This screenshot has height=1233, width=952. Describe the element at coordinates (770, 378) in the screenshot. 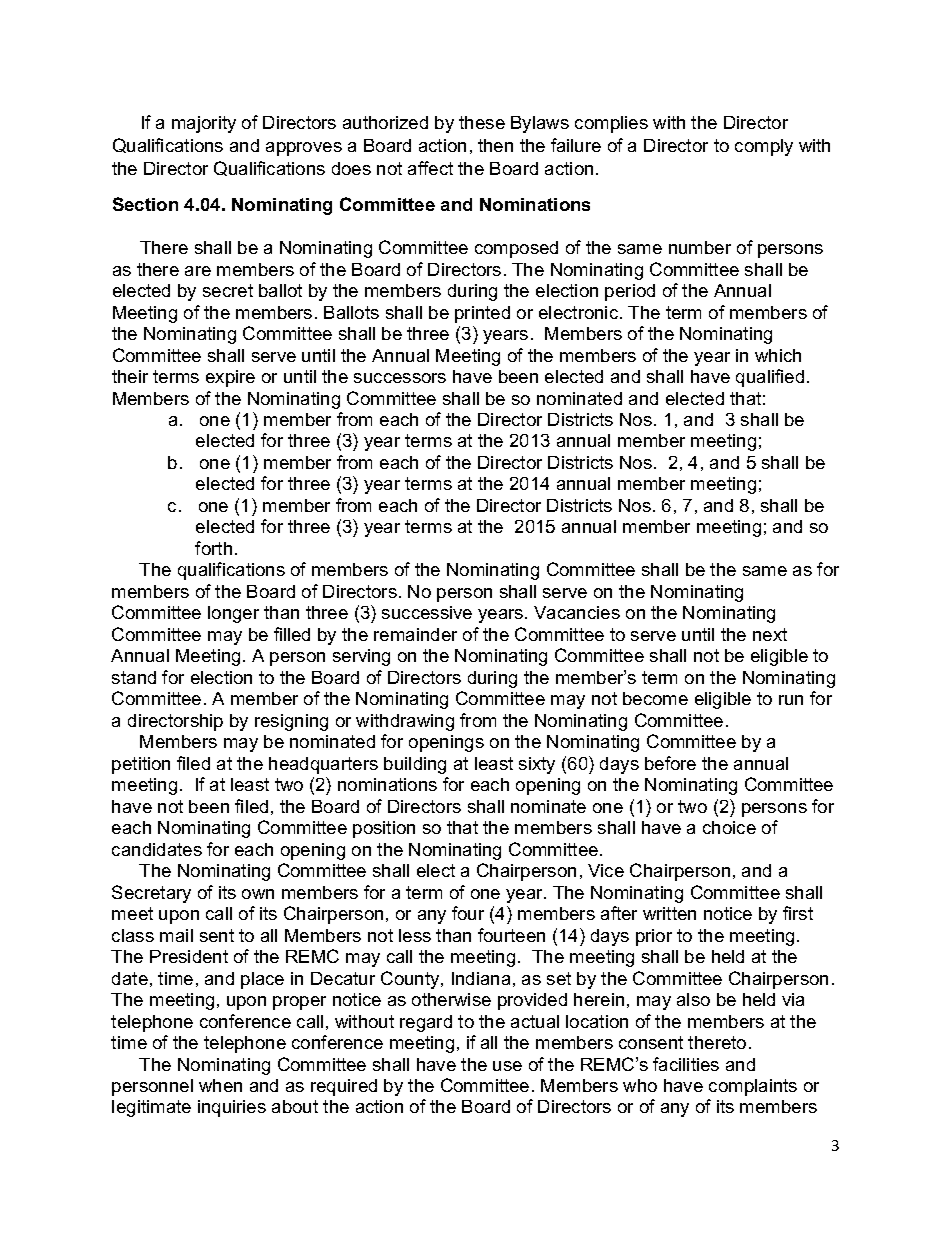

I see `qualified` at that location.
